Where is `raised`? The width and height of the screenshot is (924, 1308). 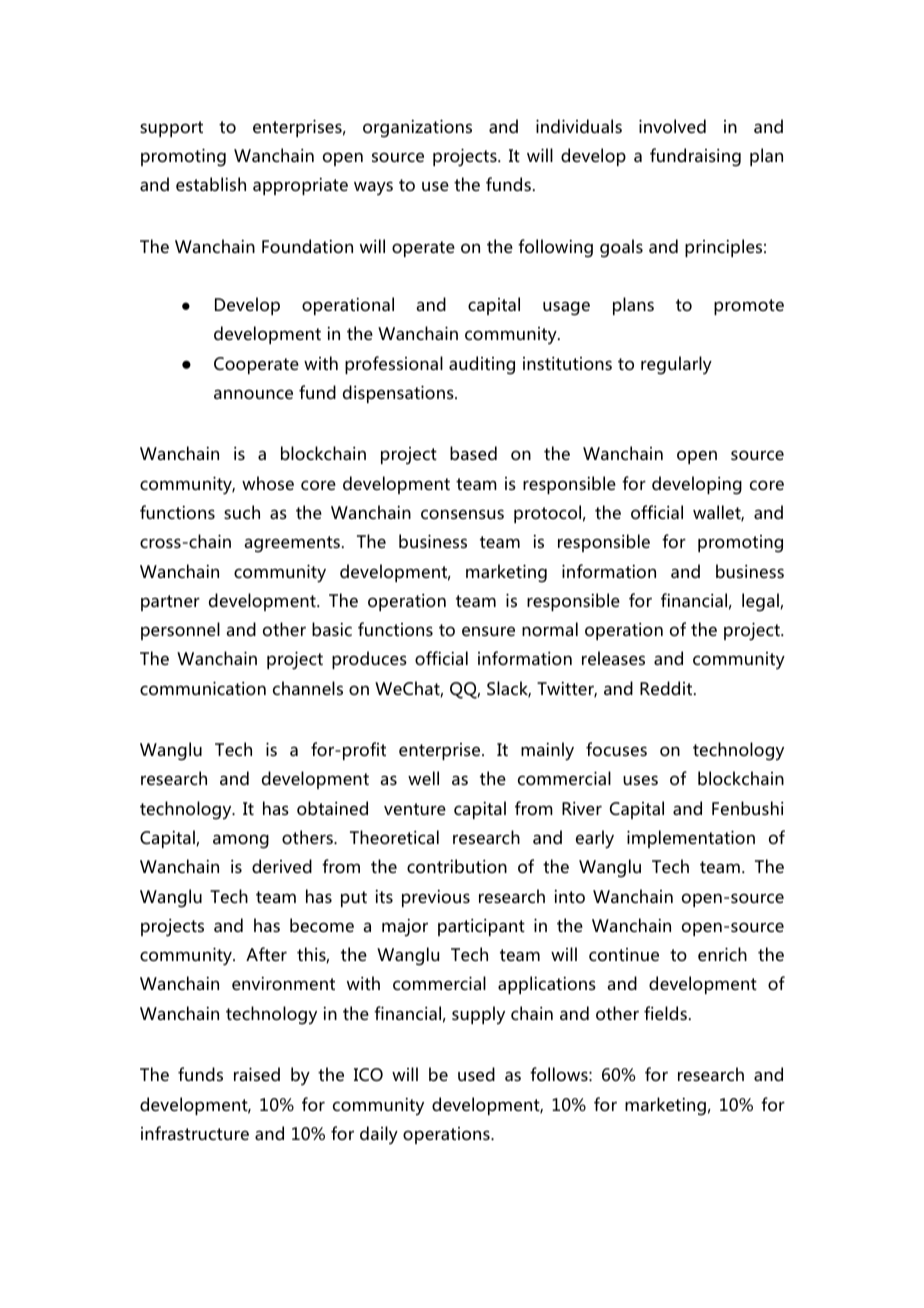
raised is located at coordinates (257, 1074).
